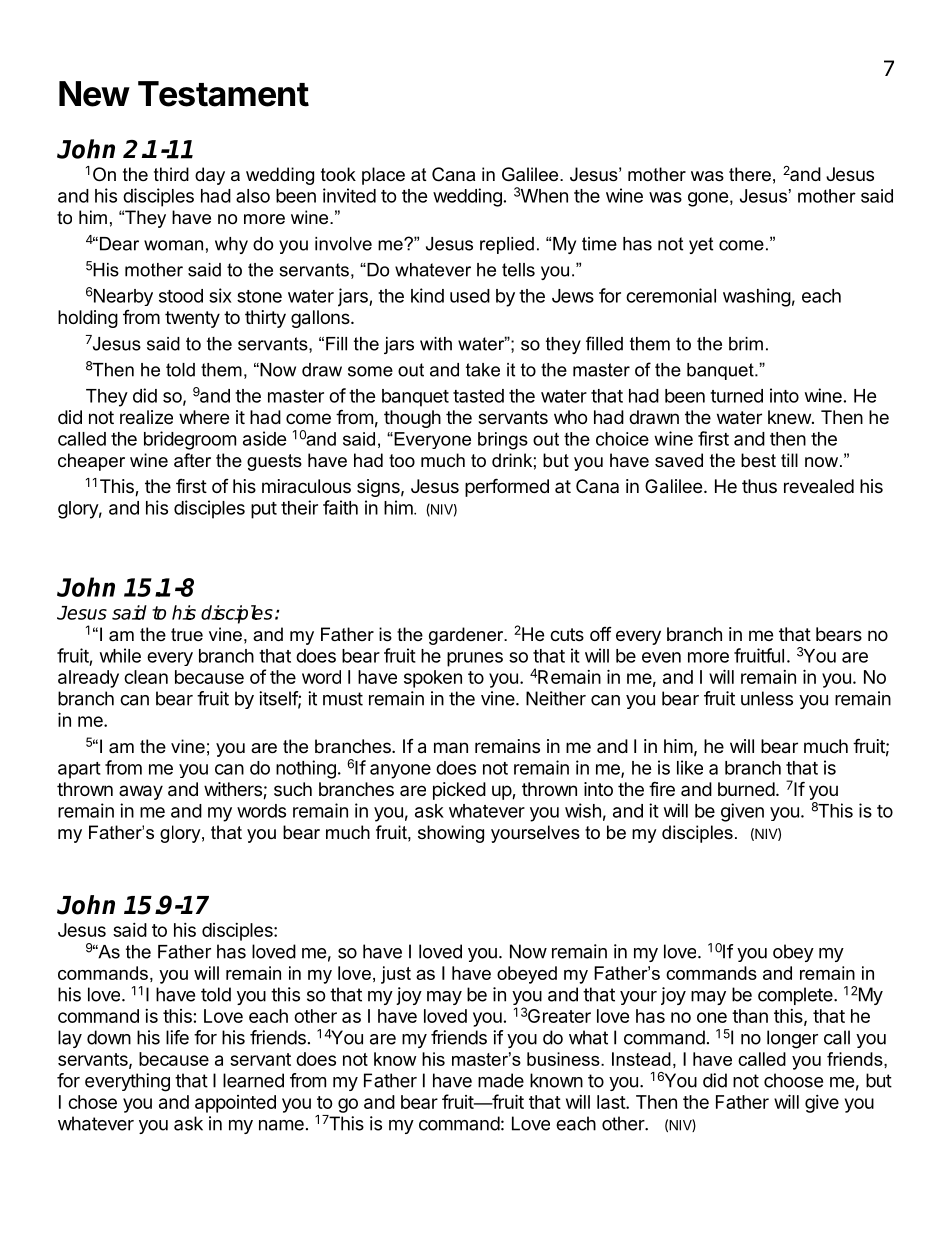 This image has width=952, height=1233. Describe the element at coordinates (383, 176) in the image. I see `place` at that location.
